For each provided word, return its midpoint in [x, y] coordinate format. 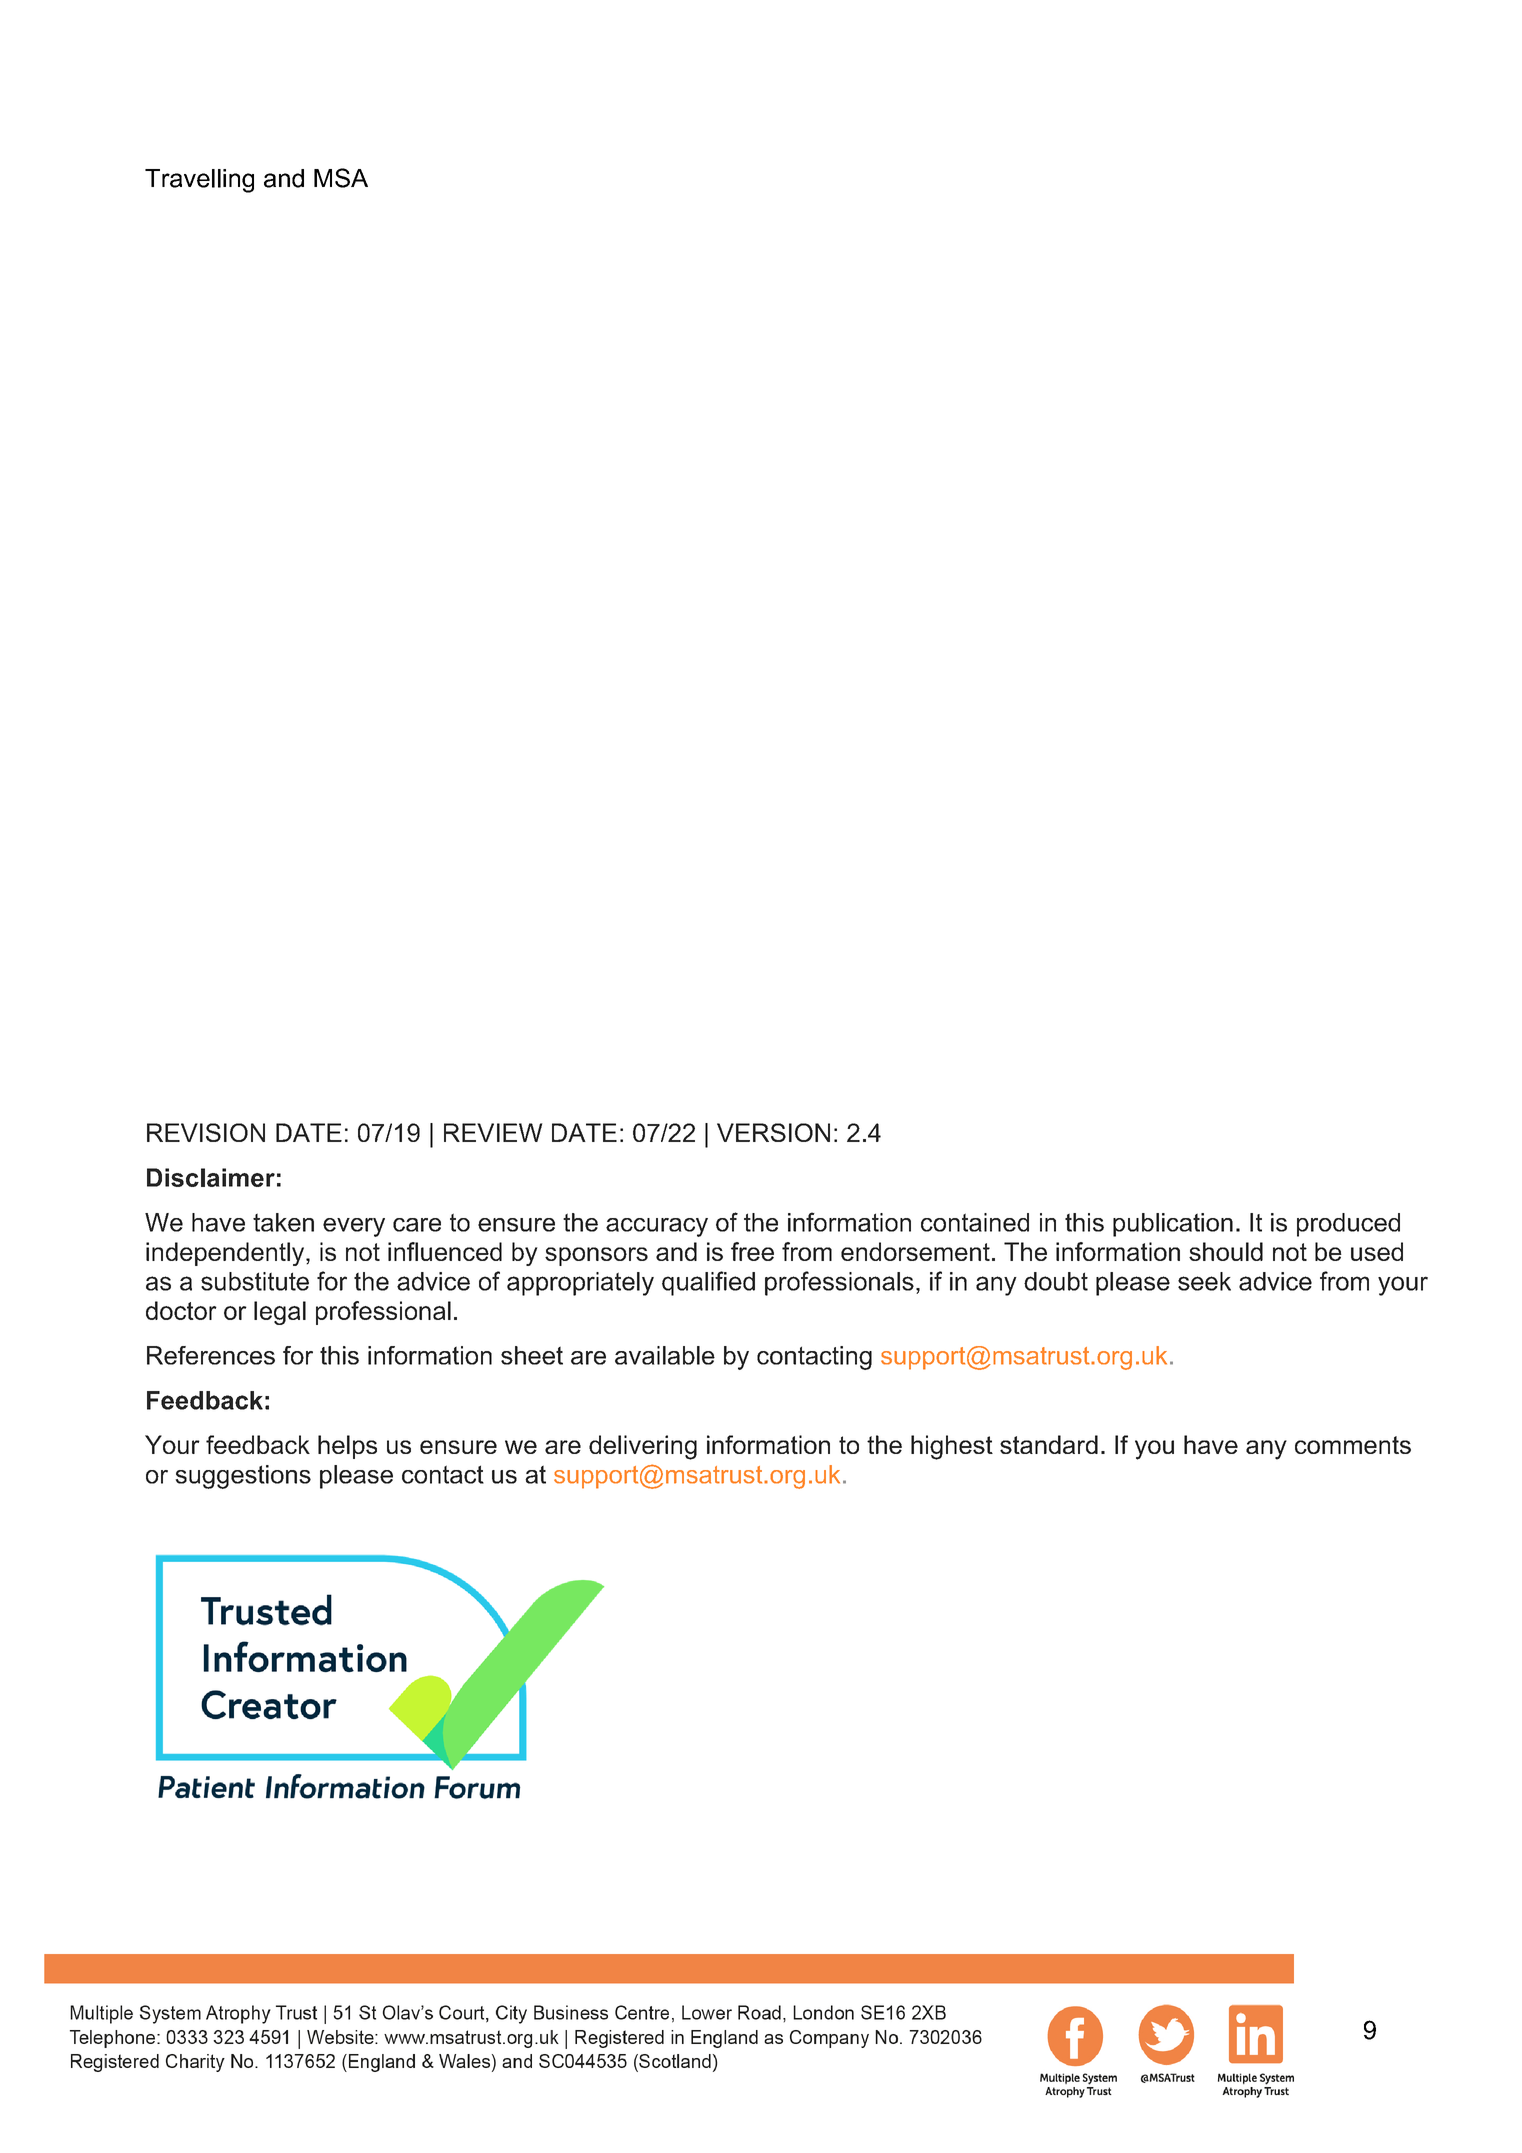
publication [1173, 1225]
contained [975, 1222]
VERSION [773, 1132]
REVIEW [493, 1132]
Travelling [199, 181]
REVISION [206, 1132]
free [752, 1251]
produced [1348, 1225]
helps [347, 1447]
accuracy [657, 1227]
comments [1353, 1445]
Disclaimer [211, 1177]
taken [283, 1222]
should [1226, 1251]
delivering [643, 1447]
